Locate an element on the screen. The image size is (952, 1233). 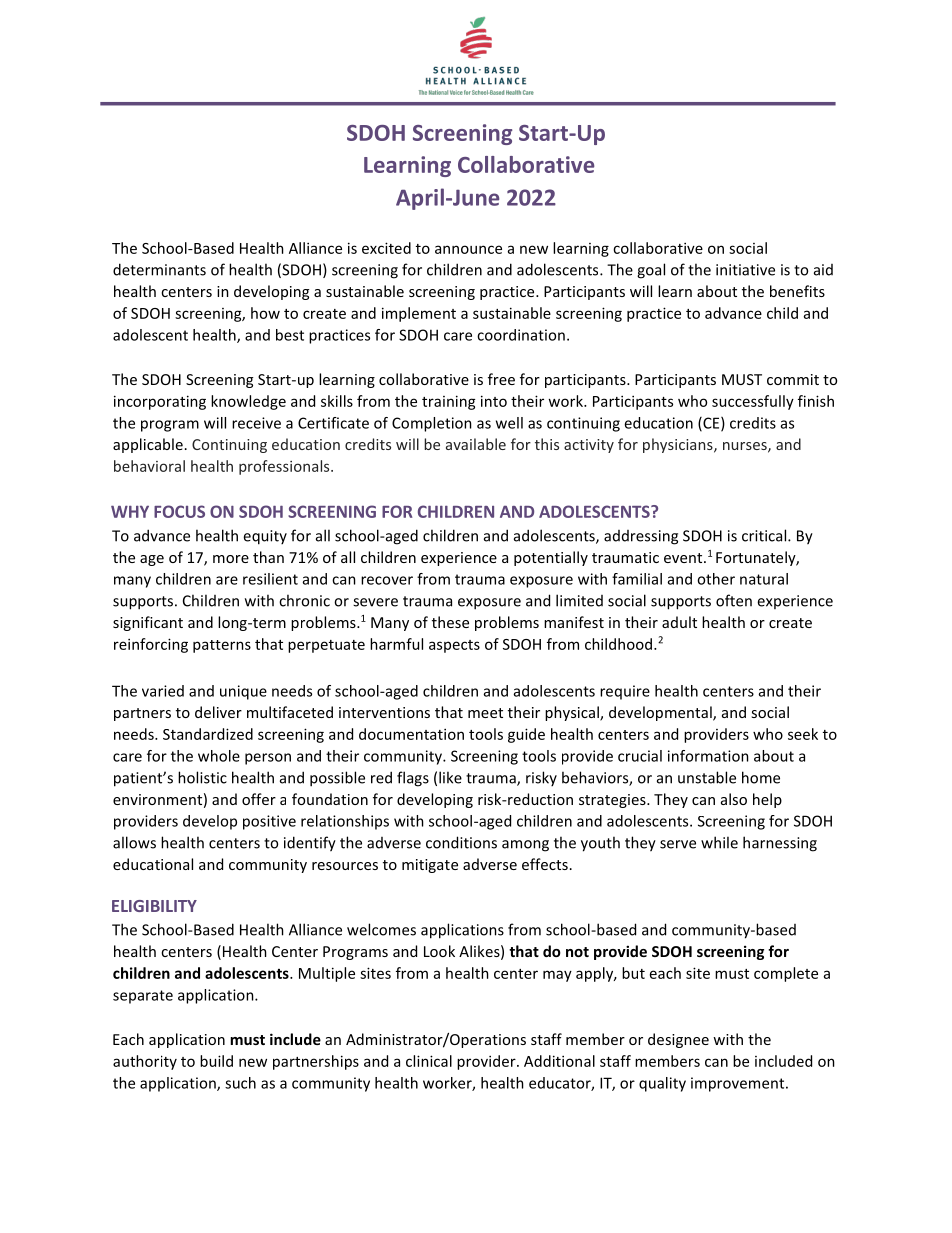
behavioral is located at coordinates (149, 466).
